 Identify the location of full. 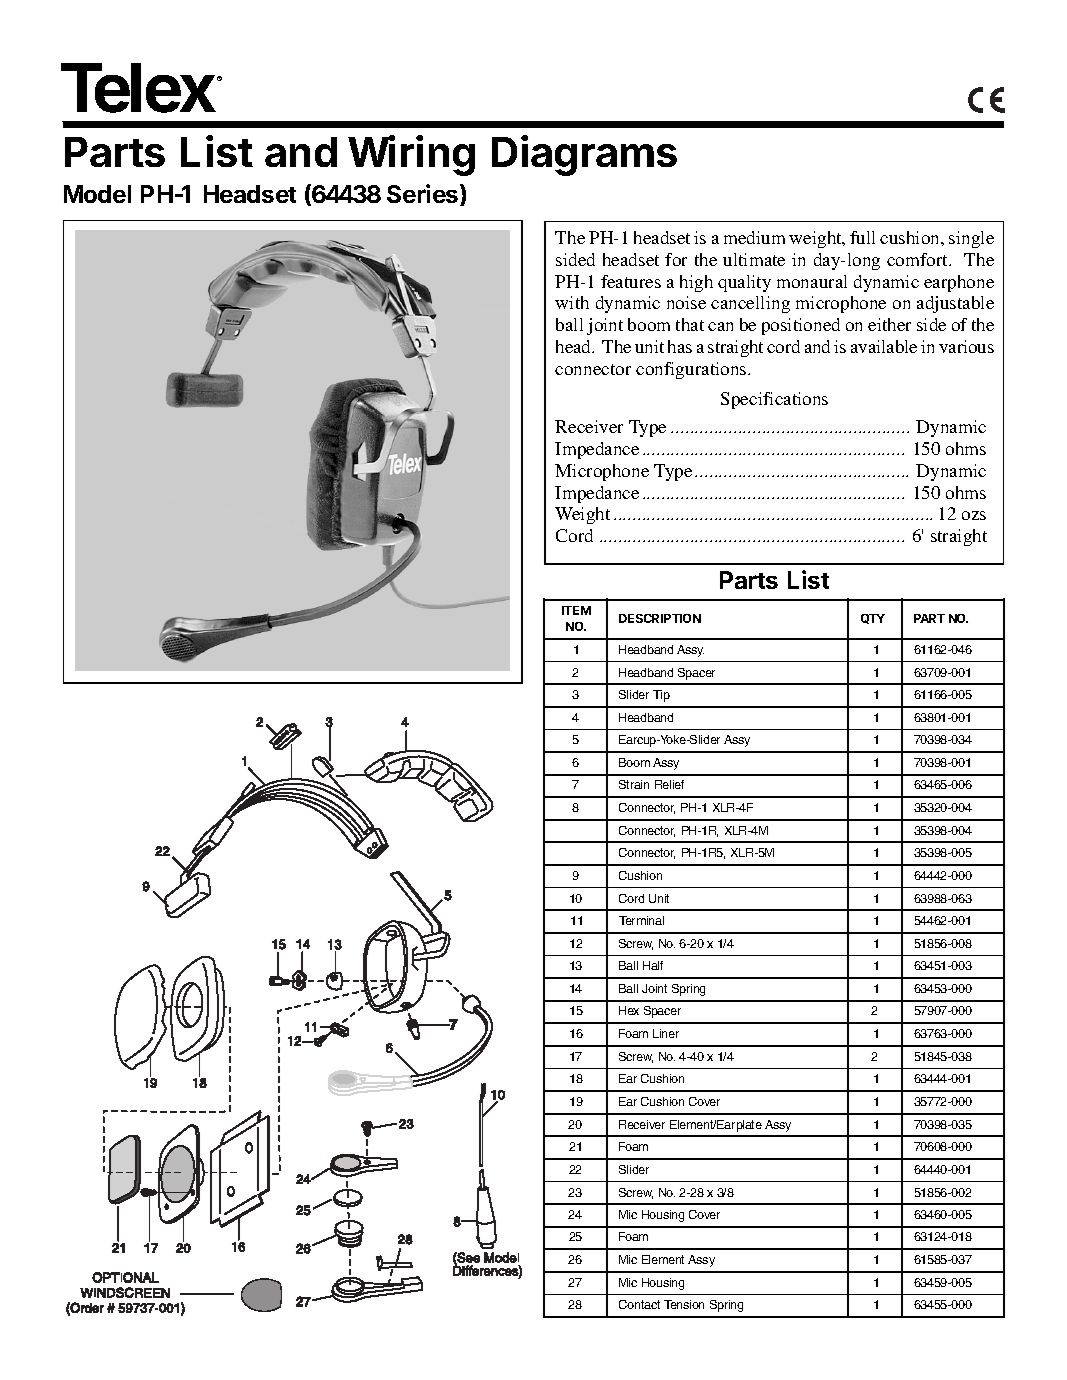
(862, 237).
